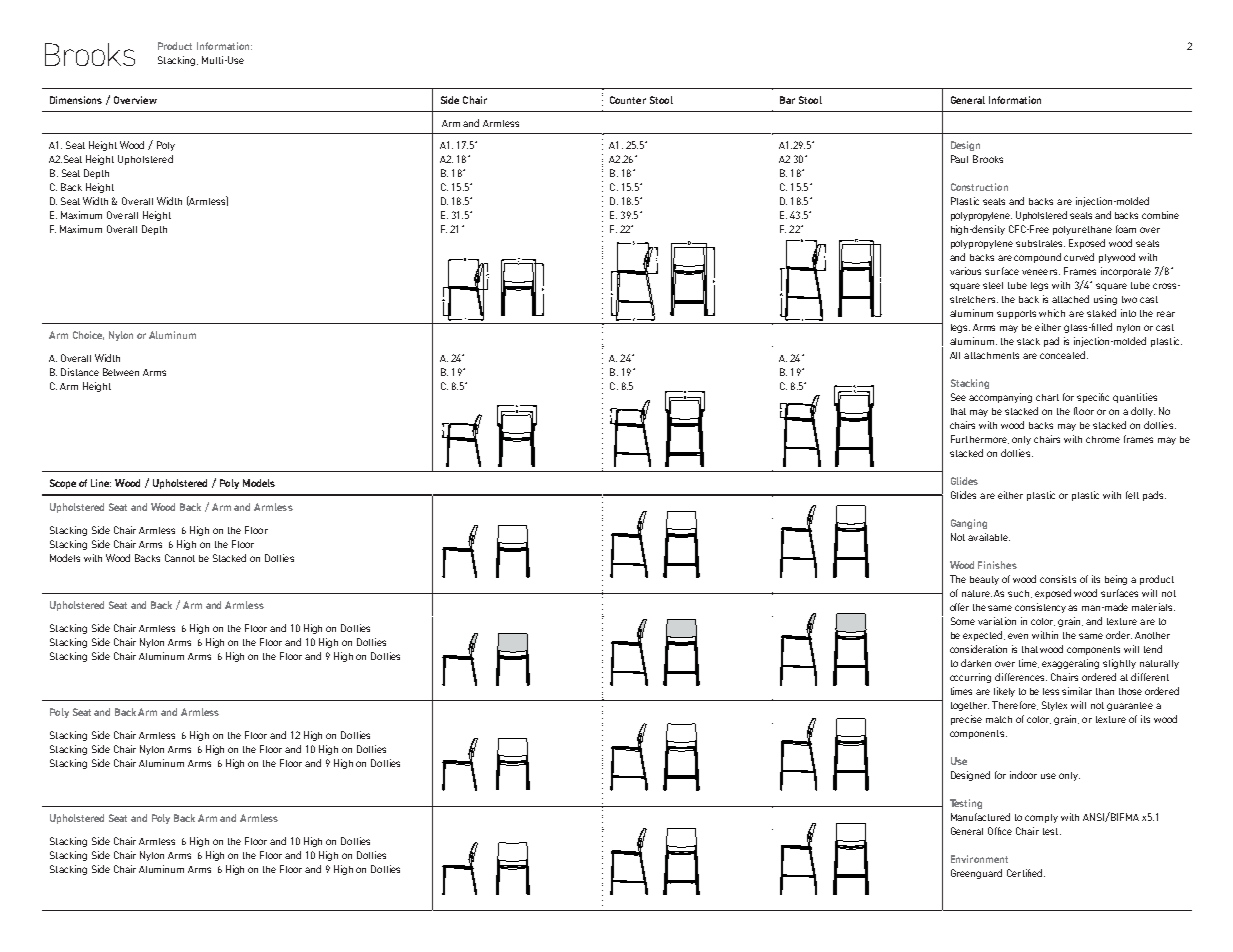  What do you see at coordinates (979, 859) in the screenshot?
I see `Environment` at bounding box center [979, 859].
